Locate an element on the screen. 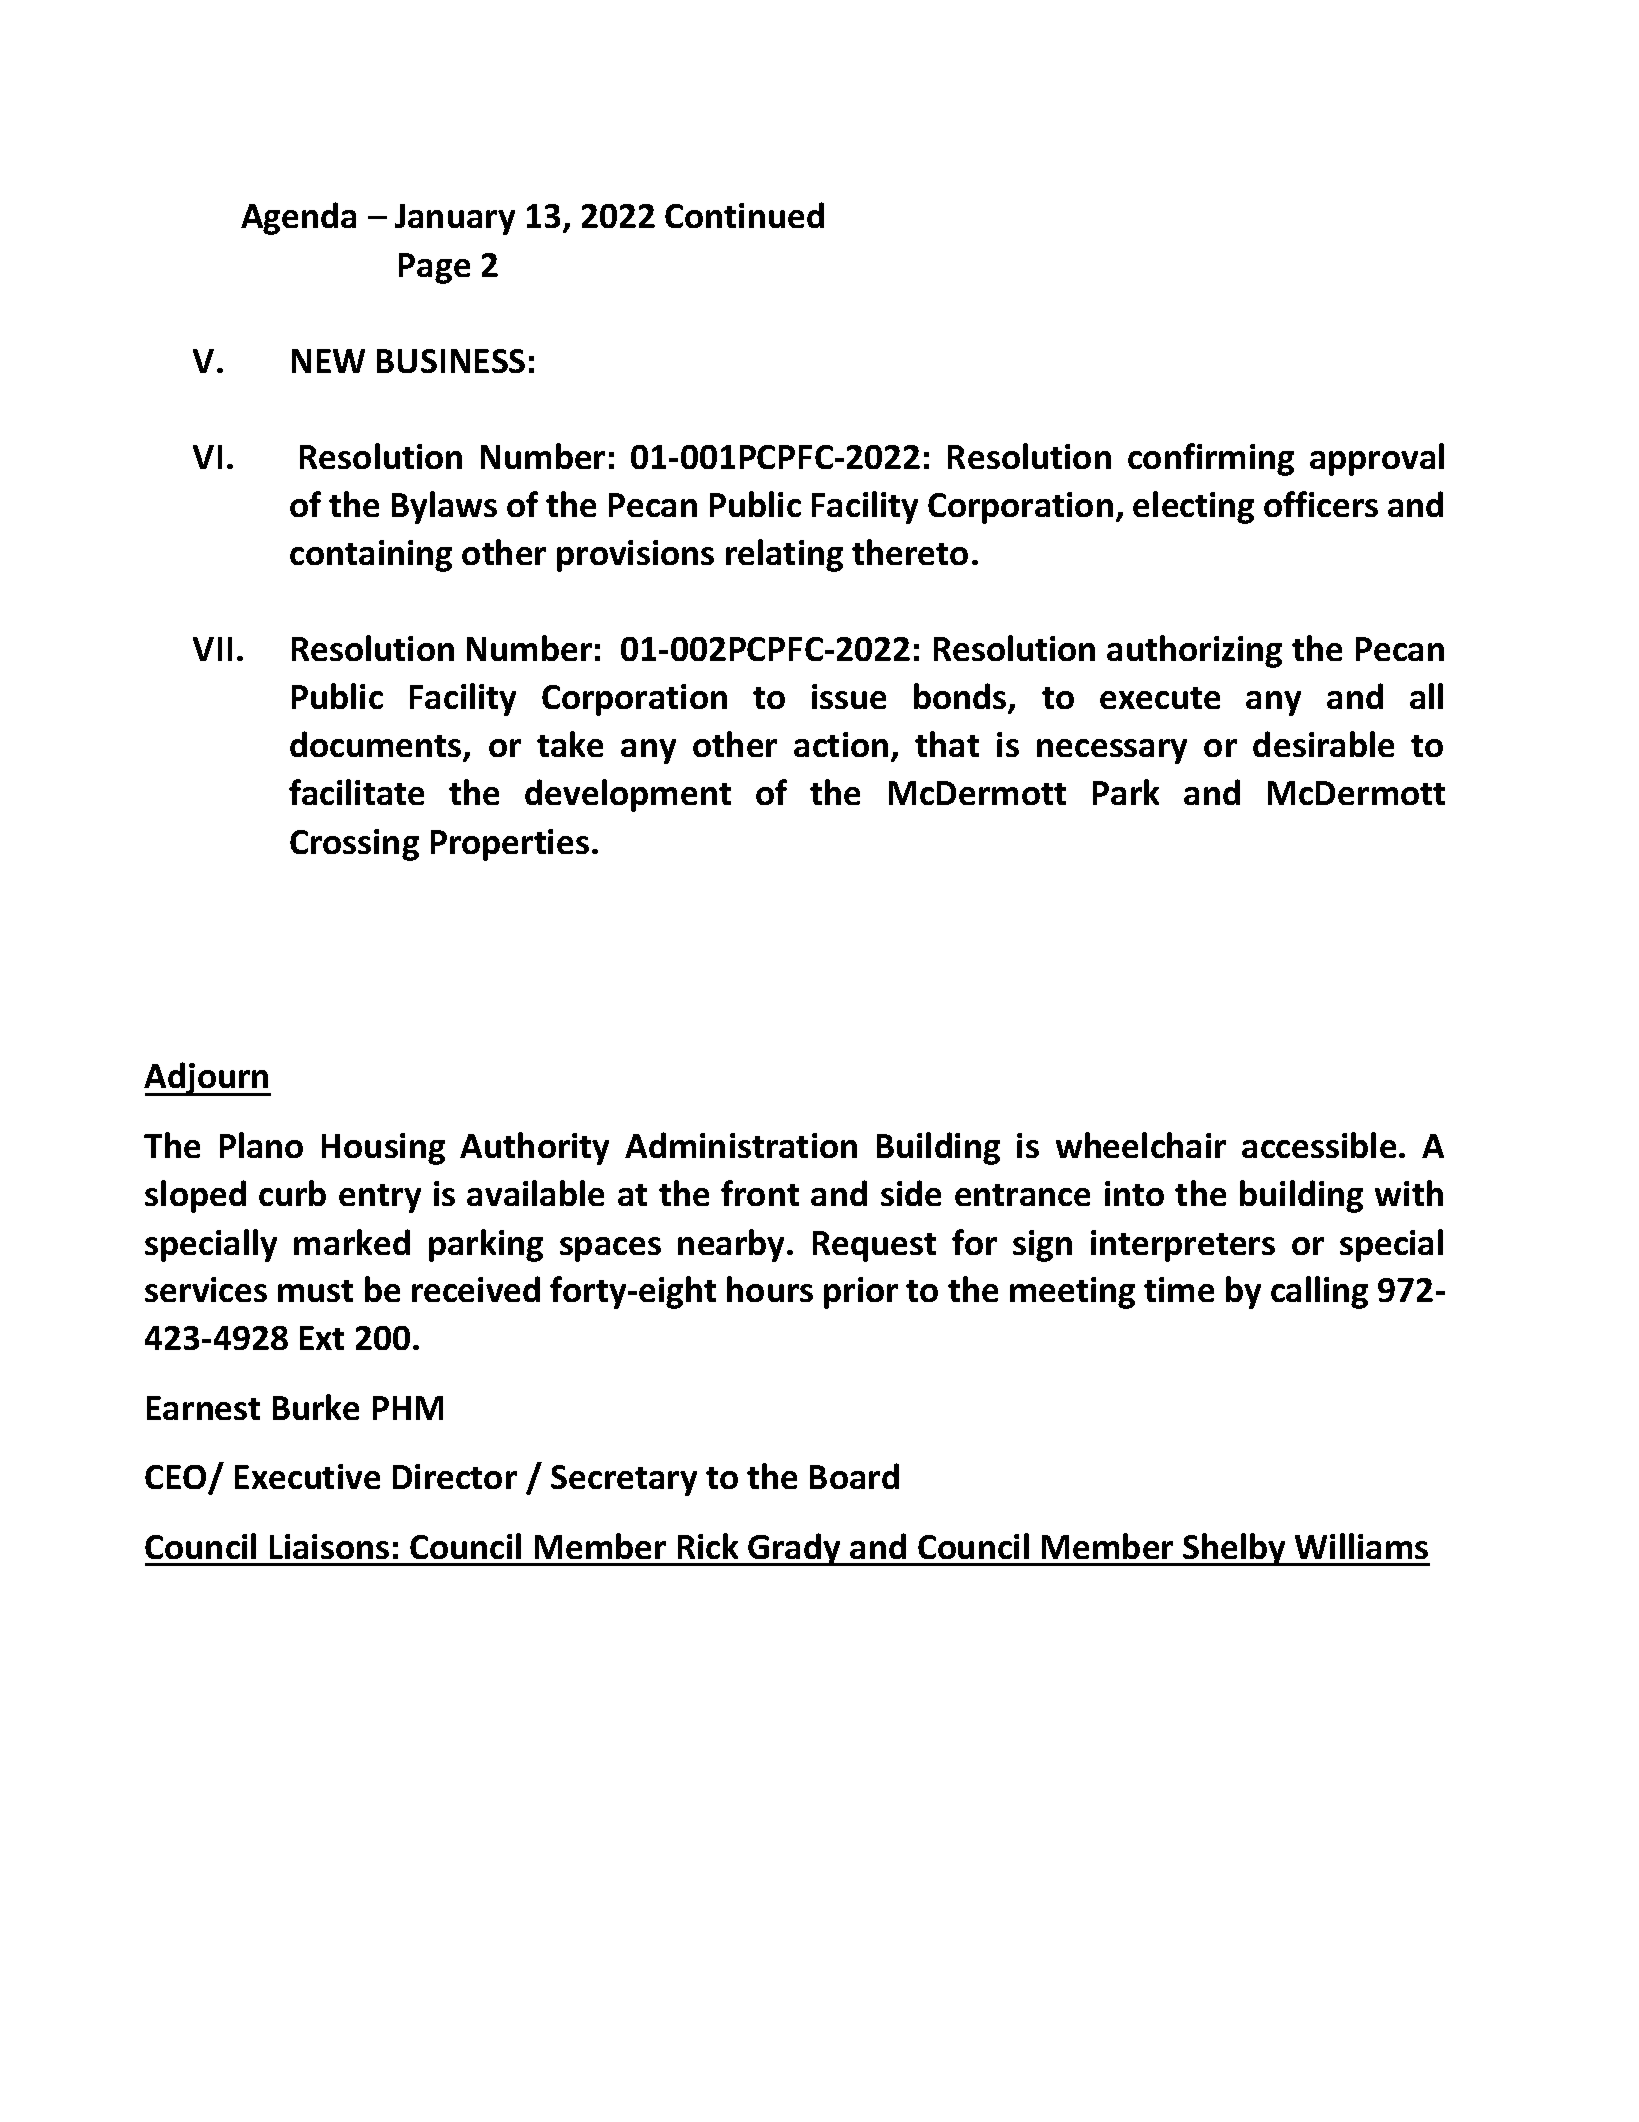  Agenda is located at coordinates (298, 218).
